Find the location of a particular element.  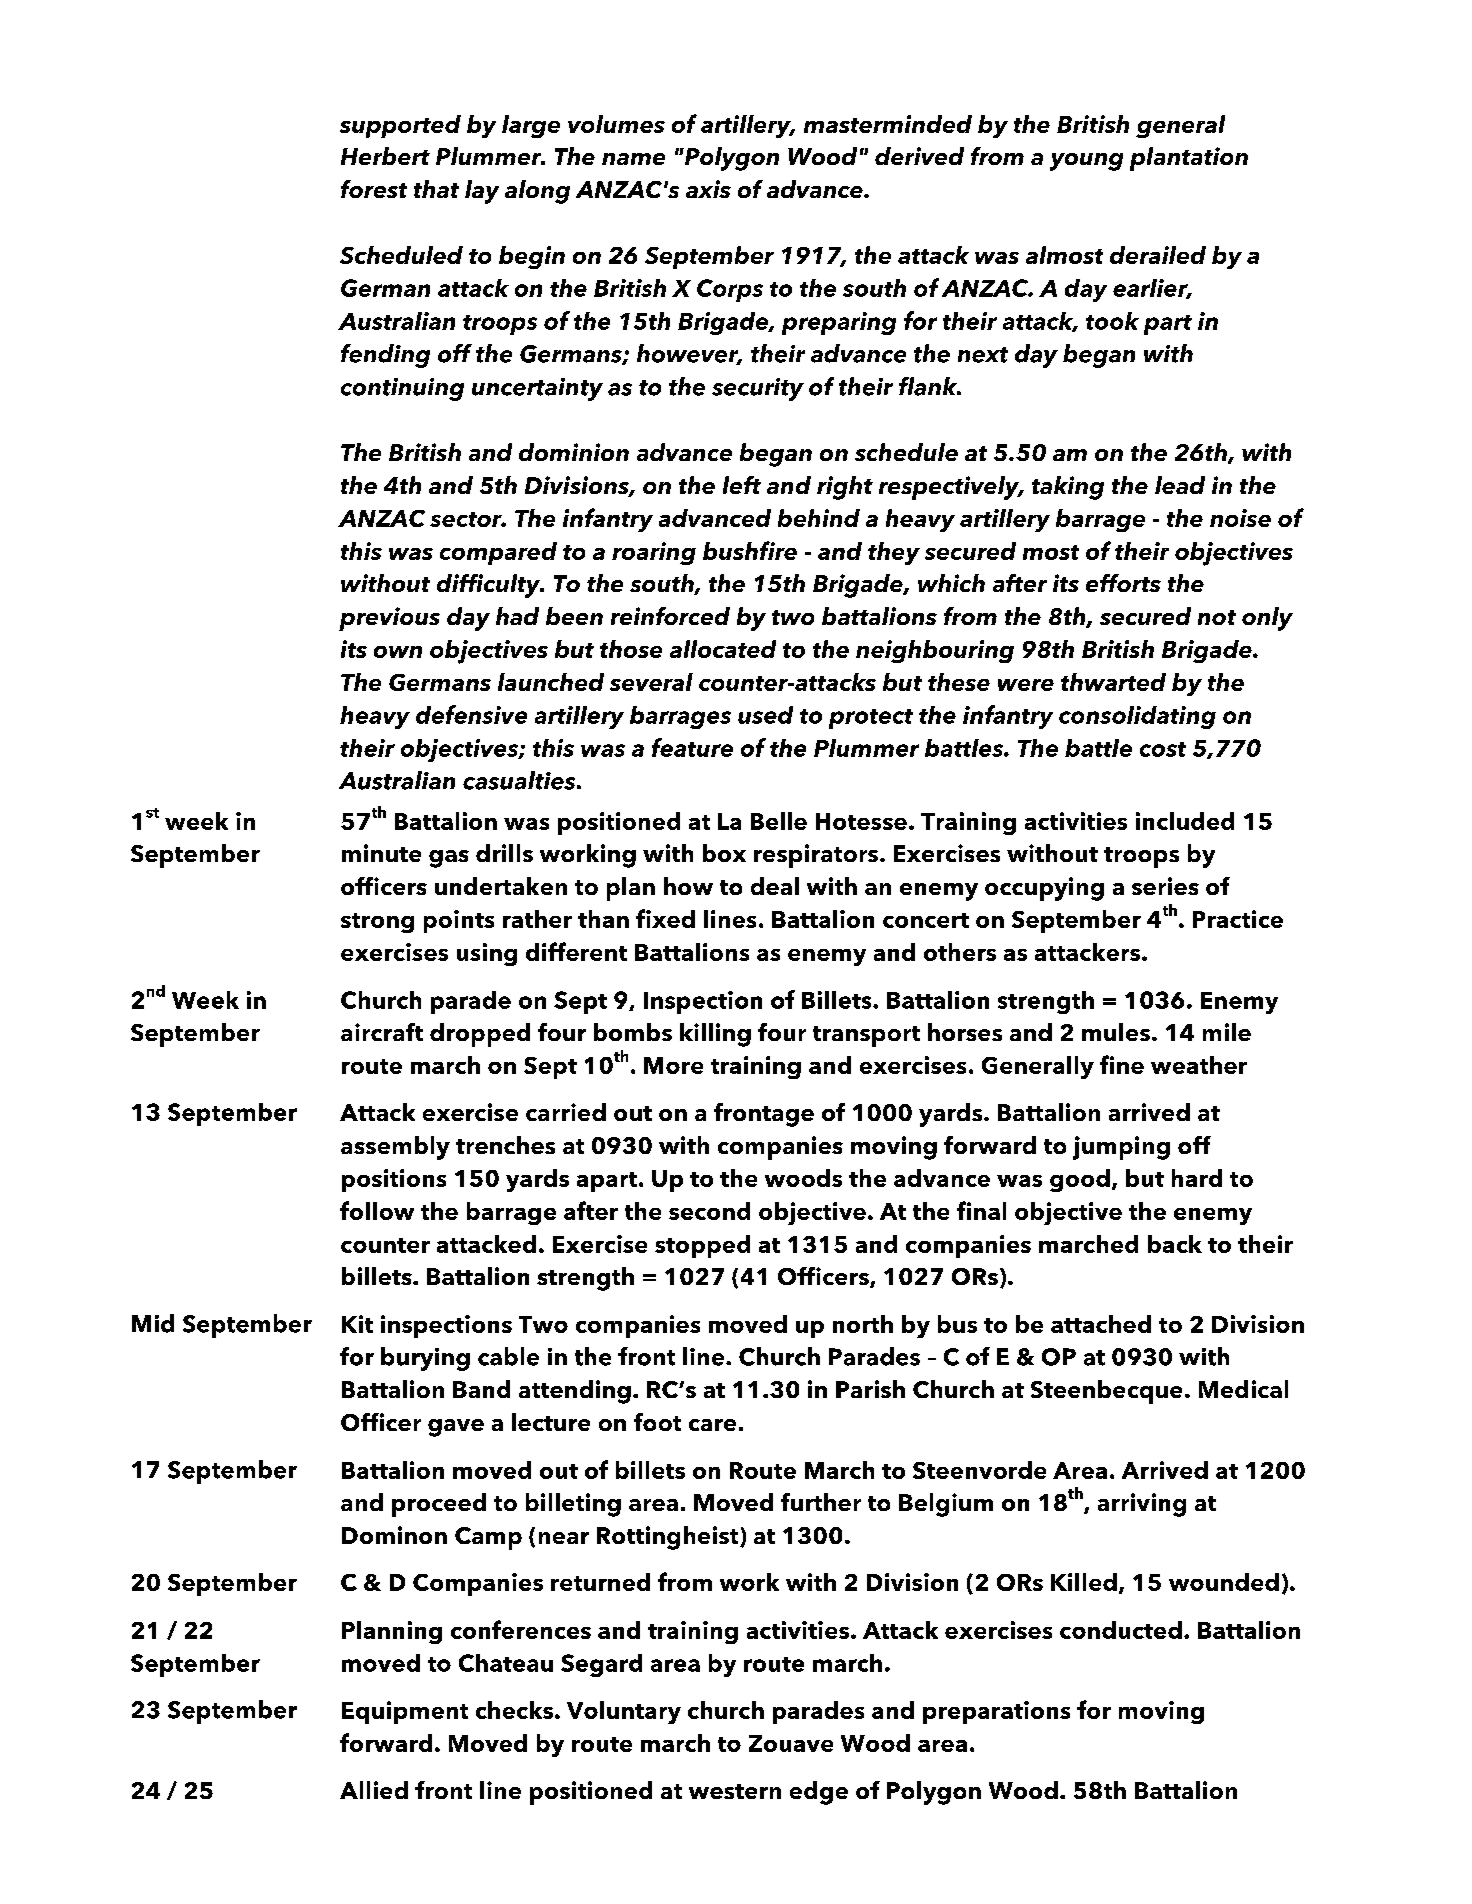

axis is located at coordinates (708, 189).
